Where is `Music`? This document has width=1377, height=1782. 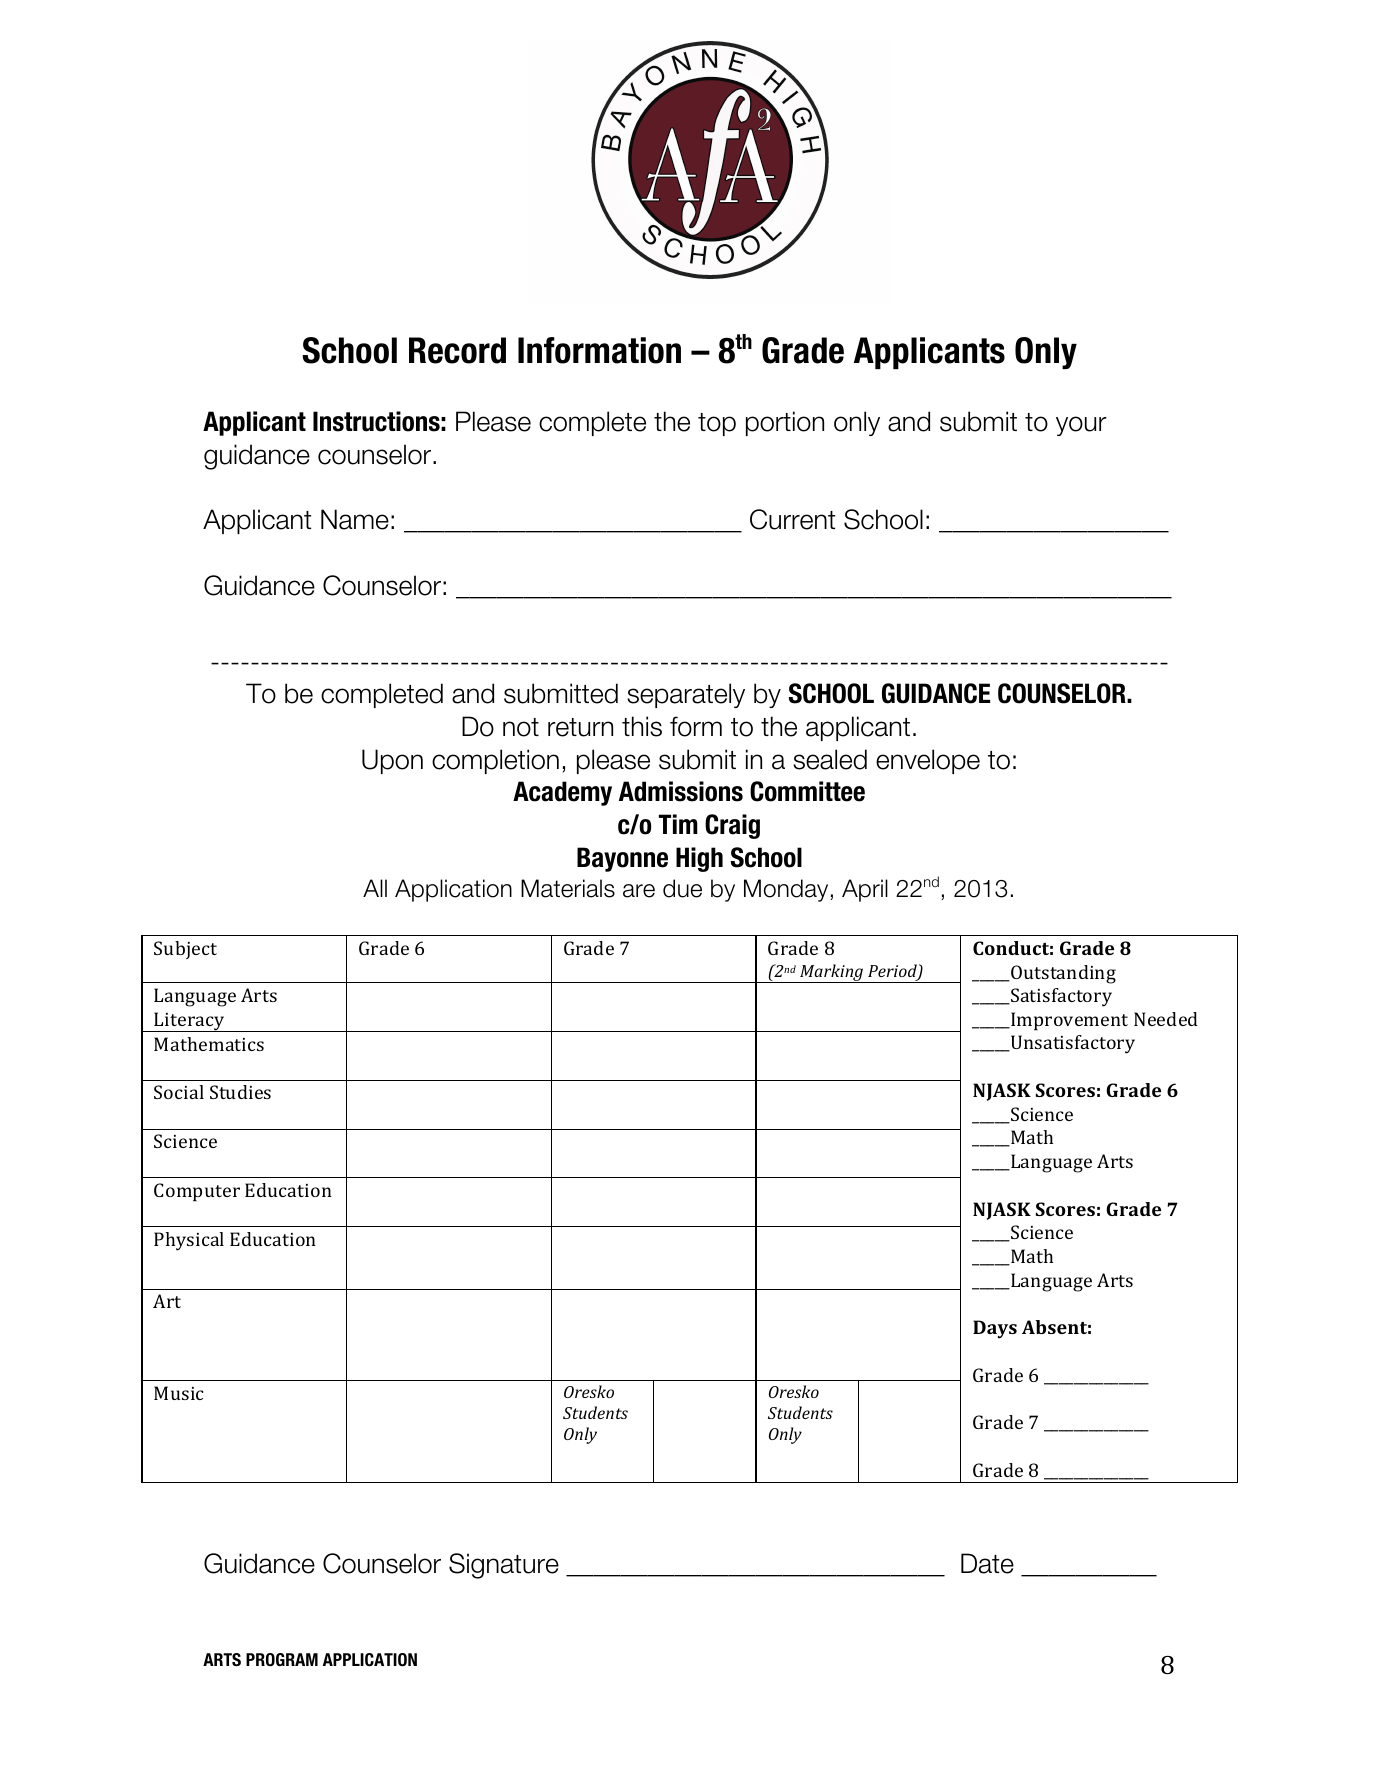
Music is located at coordinates (179, 1393).
